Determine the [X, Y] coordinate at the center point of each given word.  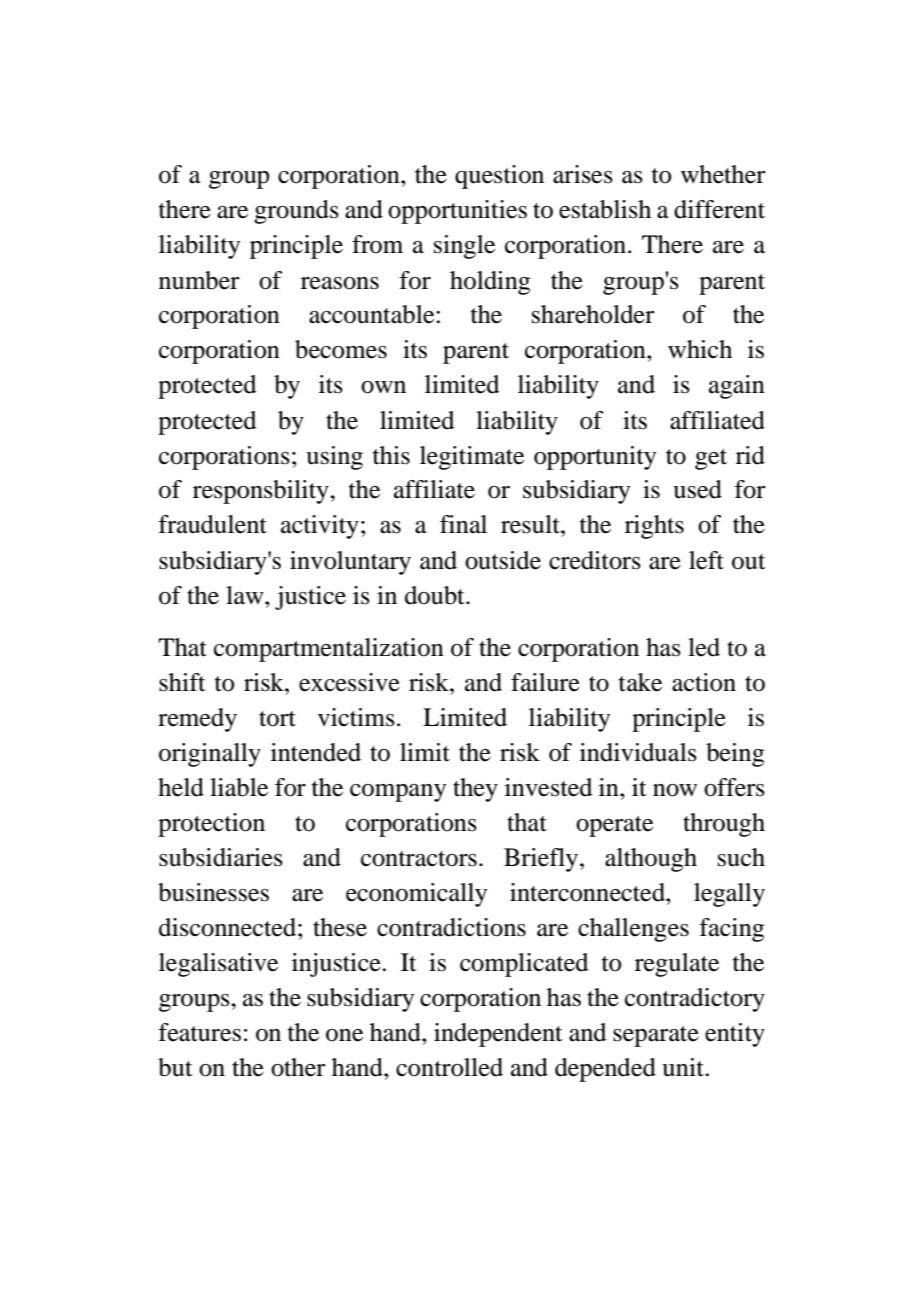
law [246, 595]
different [719, 209]
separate [656, 1036]
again [737, 387]
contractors [419, 859]
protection [211, 825]
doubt [436, 595]
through [724, 825]
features [199, 1032]
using [334, 458]
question [499, 177]
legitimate [472, 458]
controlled [449, 1067]
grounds [296, 212]
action [704, 682]
